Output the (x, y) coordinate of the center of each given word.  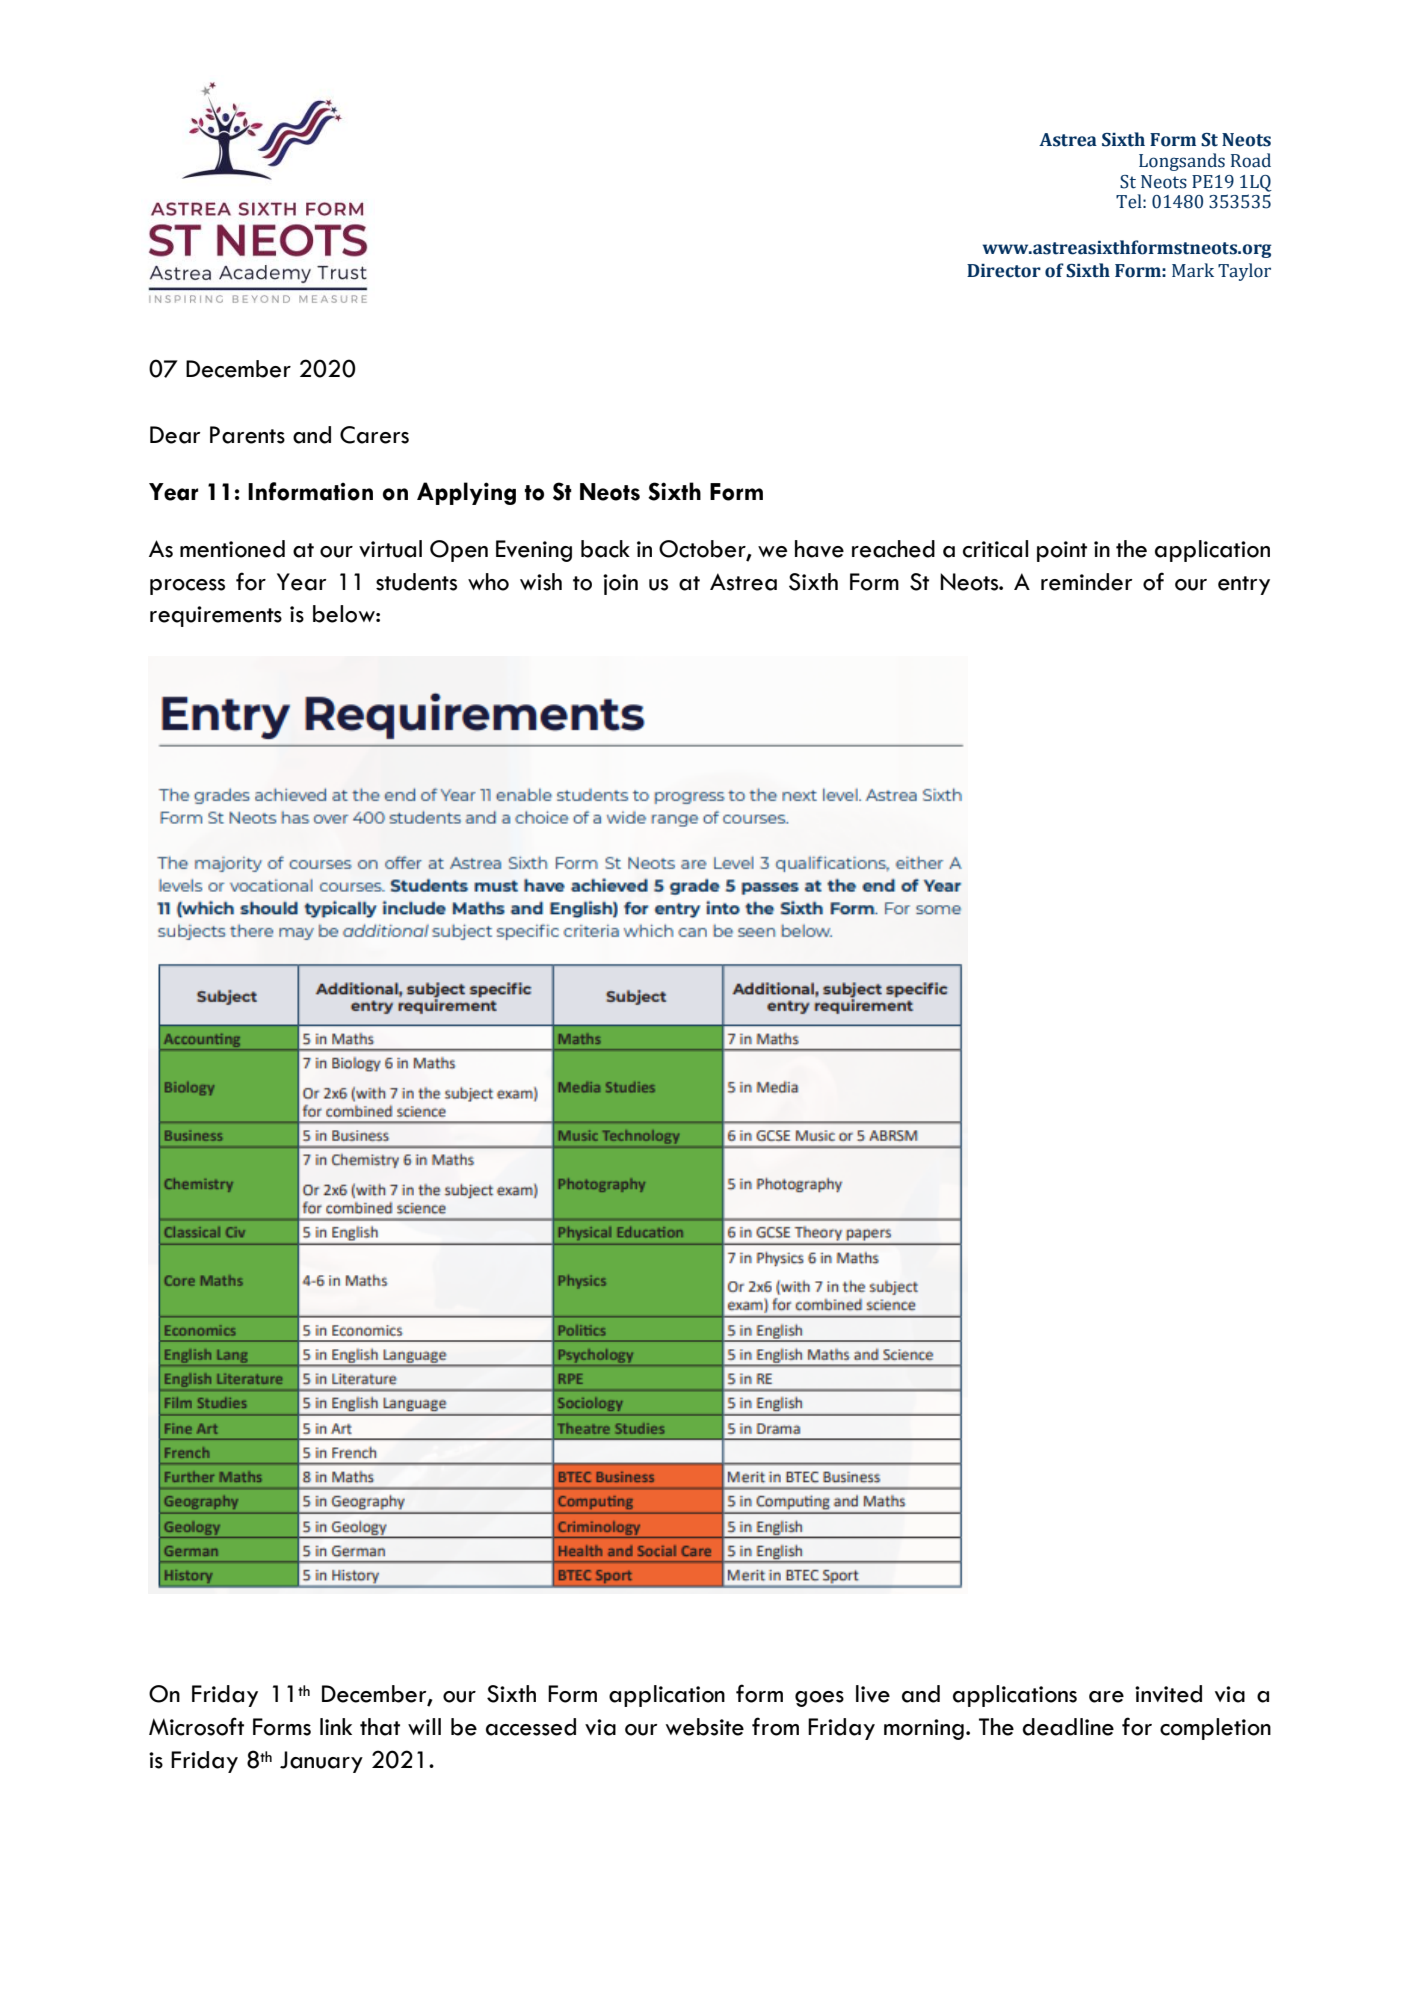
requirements (216, 616)
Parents (247, 435)
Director (1004, 271)
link (336, 1726)
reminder (1087, 582)
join (620, 584)
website (705, 1727)
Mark (1193, 270)
